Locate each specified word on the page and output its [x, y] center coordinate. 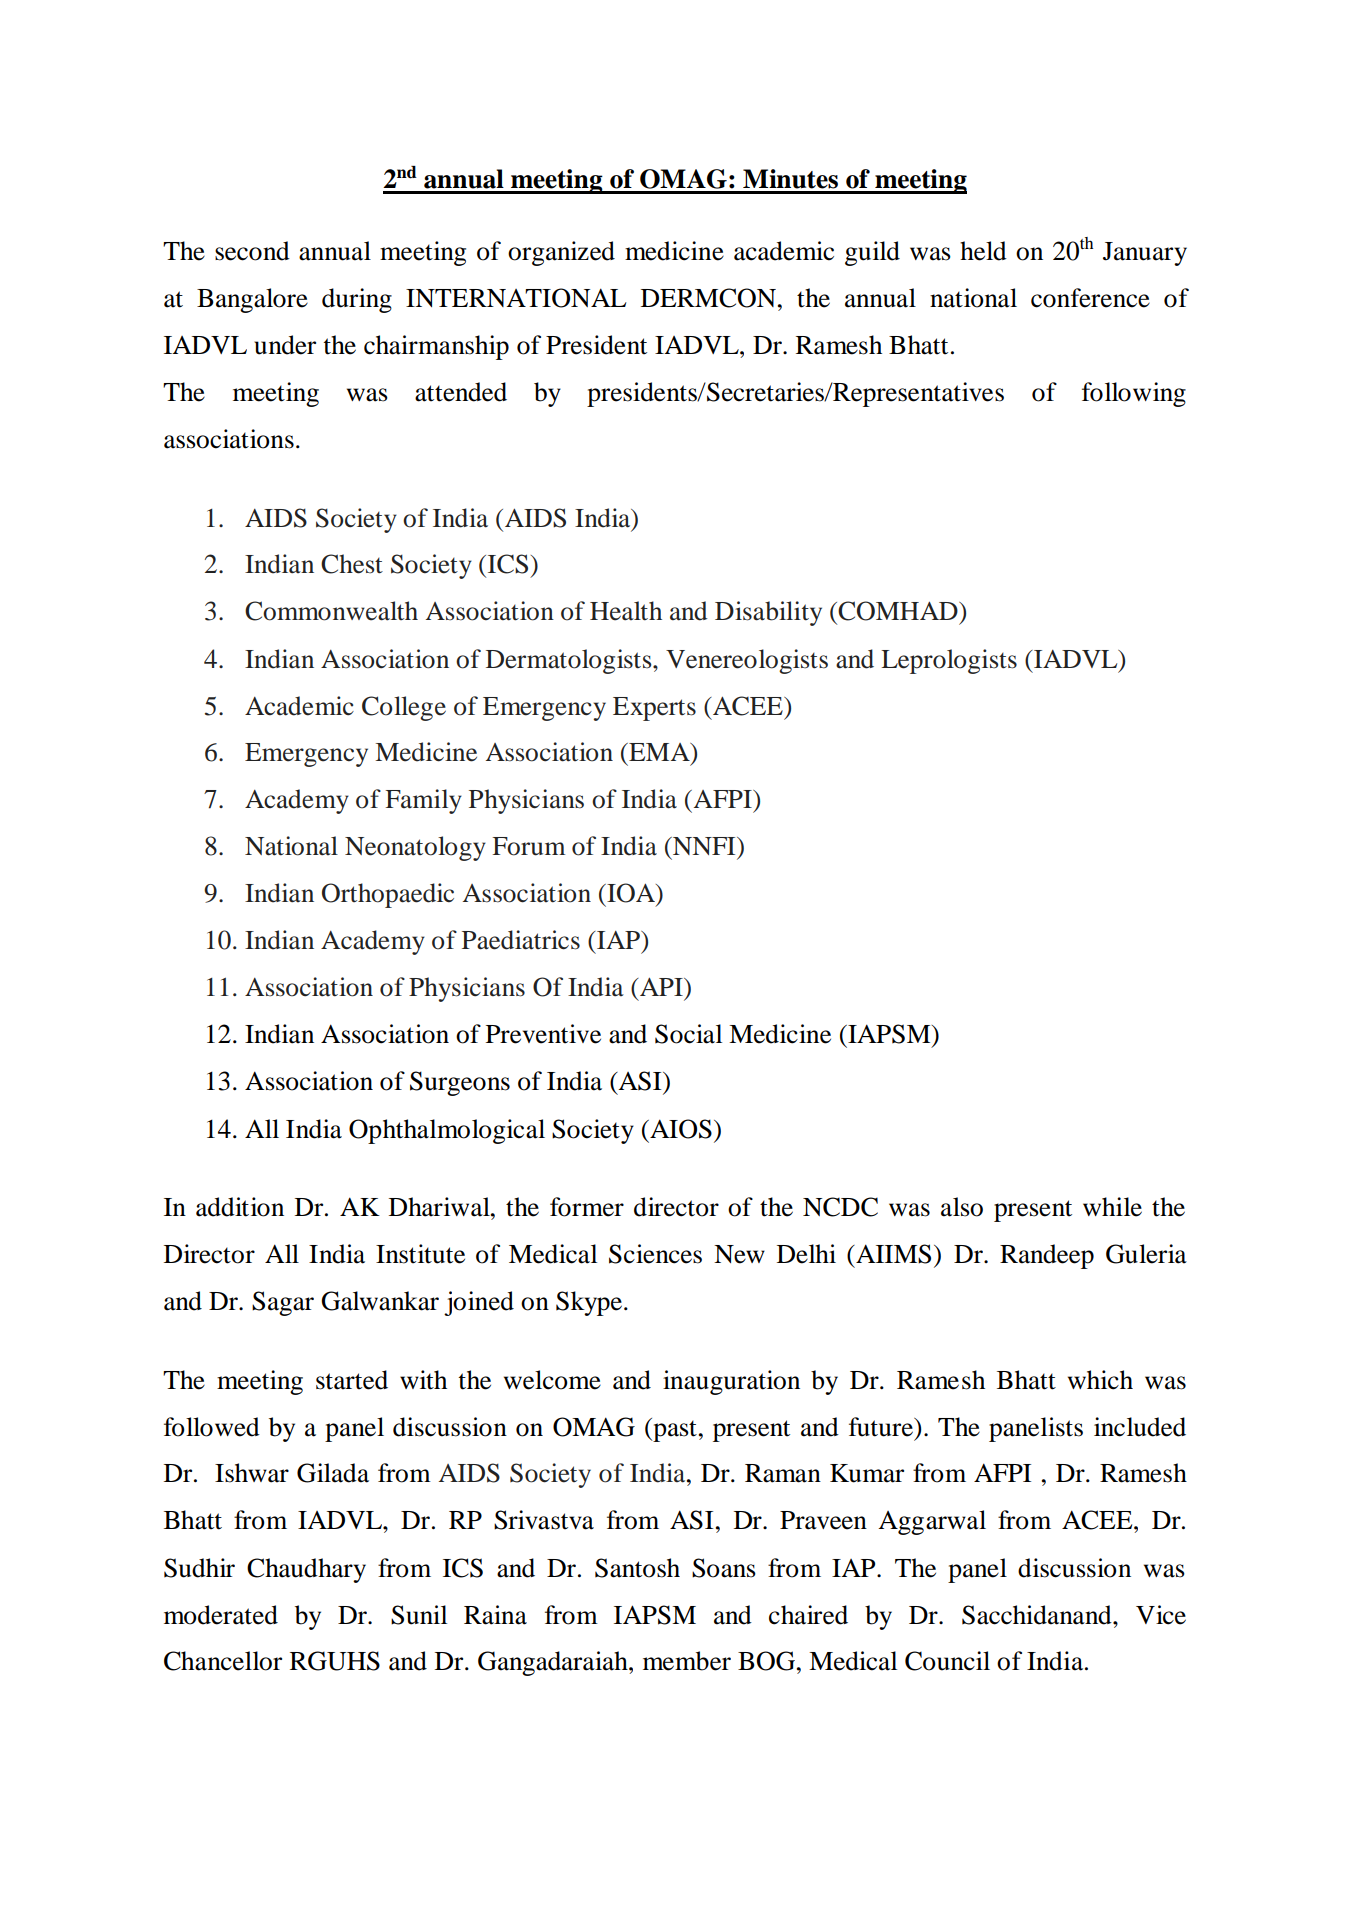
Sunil [419, 1615]
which [1100, 1380]
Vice [1161, 1615]
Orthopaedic [388, 895]
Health [626, 611]
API [661, 986]
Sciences [655, 1254]
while [1112, 1207]
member [687, 1661]
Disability [768, 613]
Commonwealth [331, 611]
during [357, 300]
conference [1090, 298]
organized [561, 253]
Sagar [283, 1303]
